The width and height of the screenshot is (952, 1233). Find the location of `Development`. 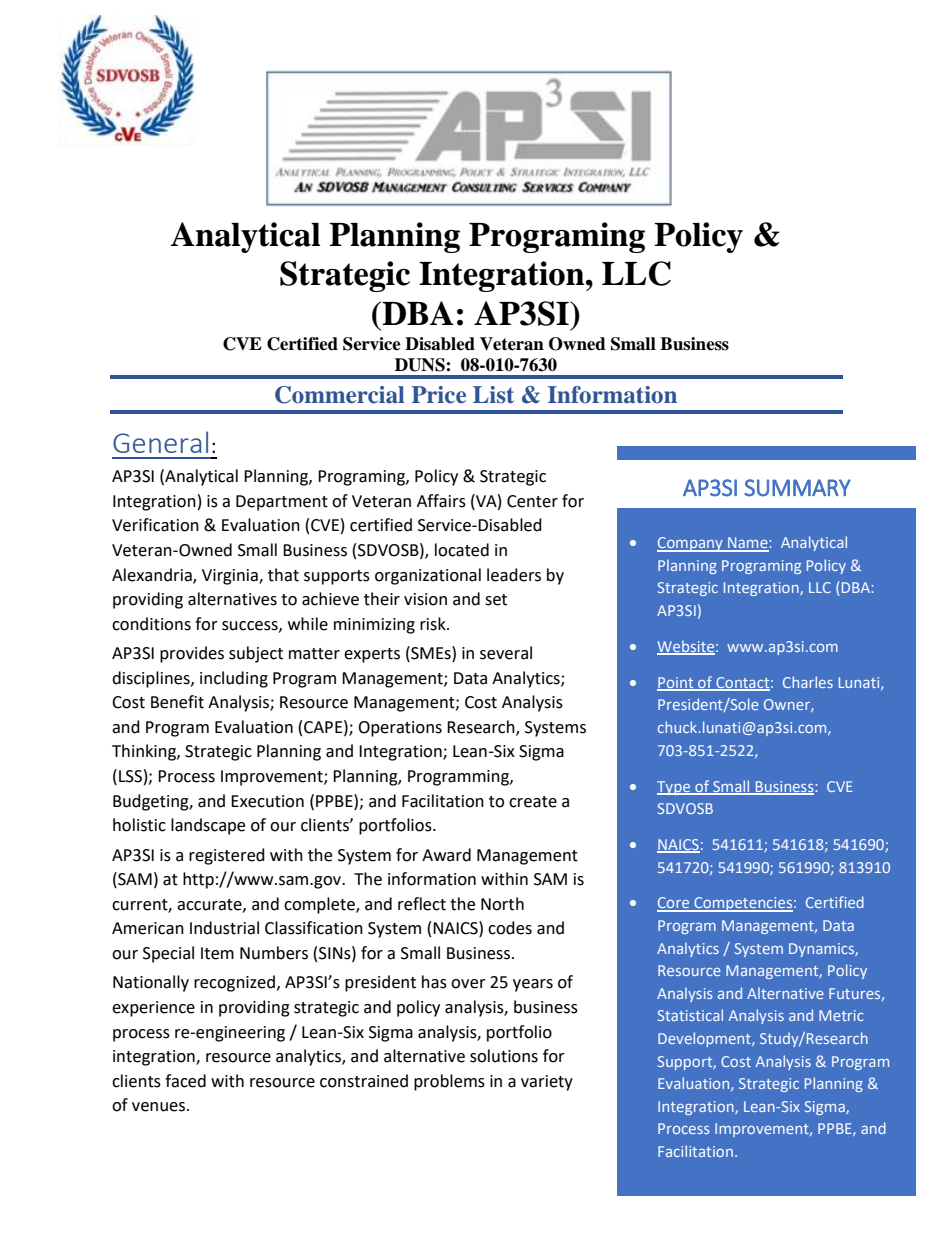

Development is located at coordinates (705, 1039).
